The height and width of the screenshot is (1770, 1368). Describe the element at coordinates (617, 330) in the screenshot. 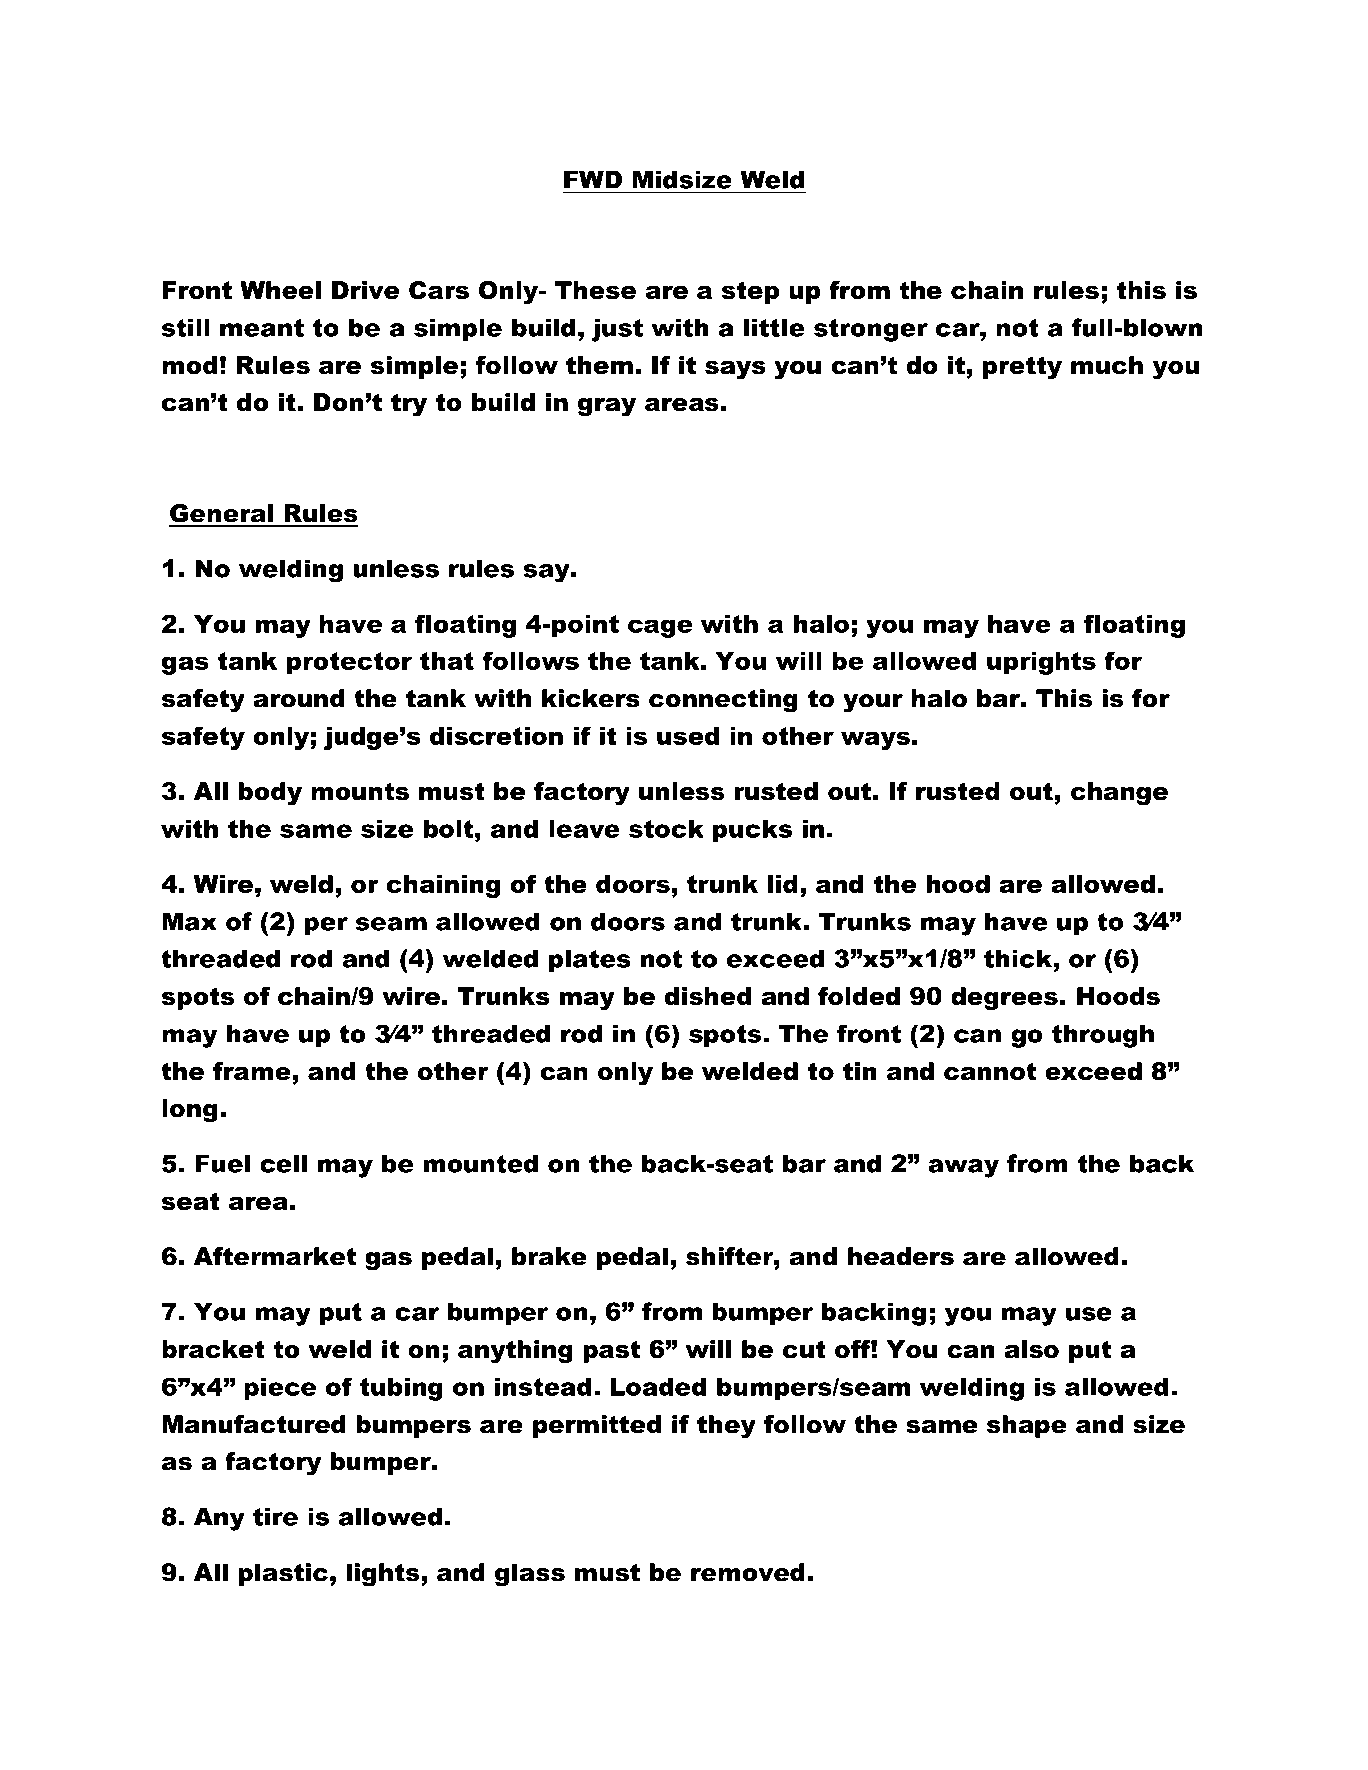

I see `just` at that location.
